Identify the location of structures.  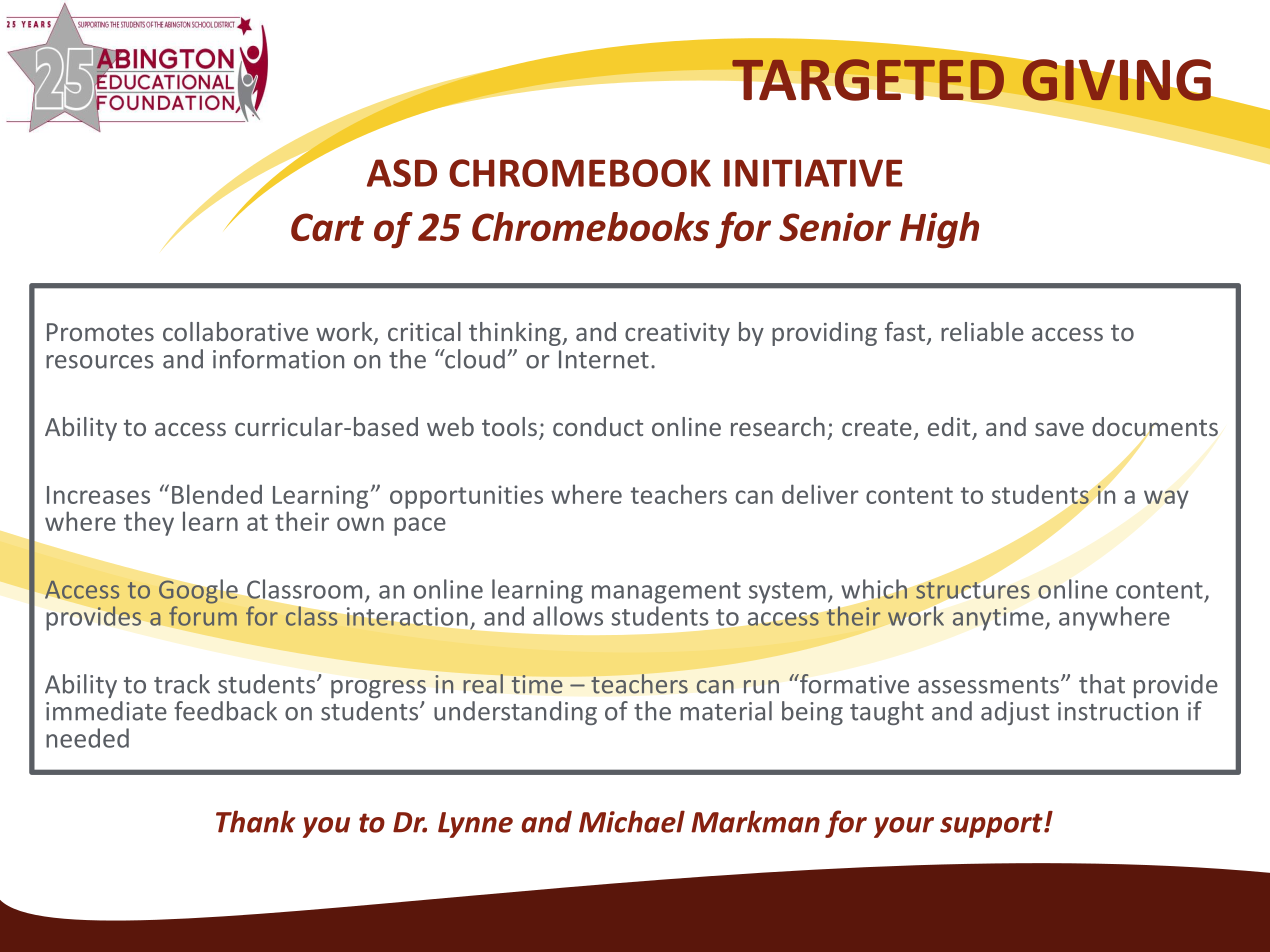
(973, 590).
